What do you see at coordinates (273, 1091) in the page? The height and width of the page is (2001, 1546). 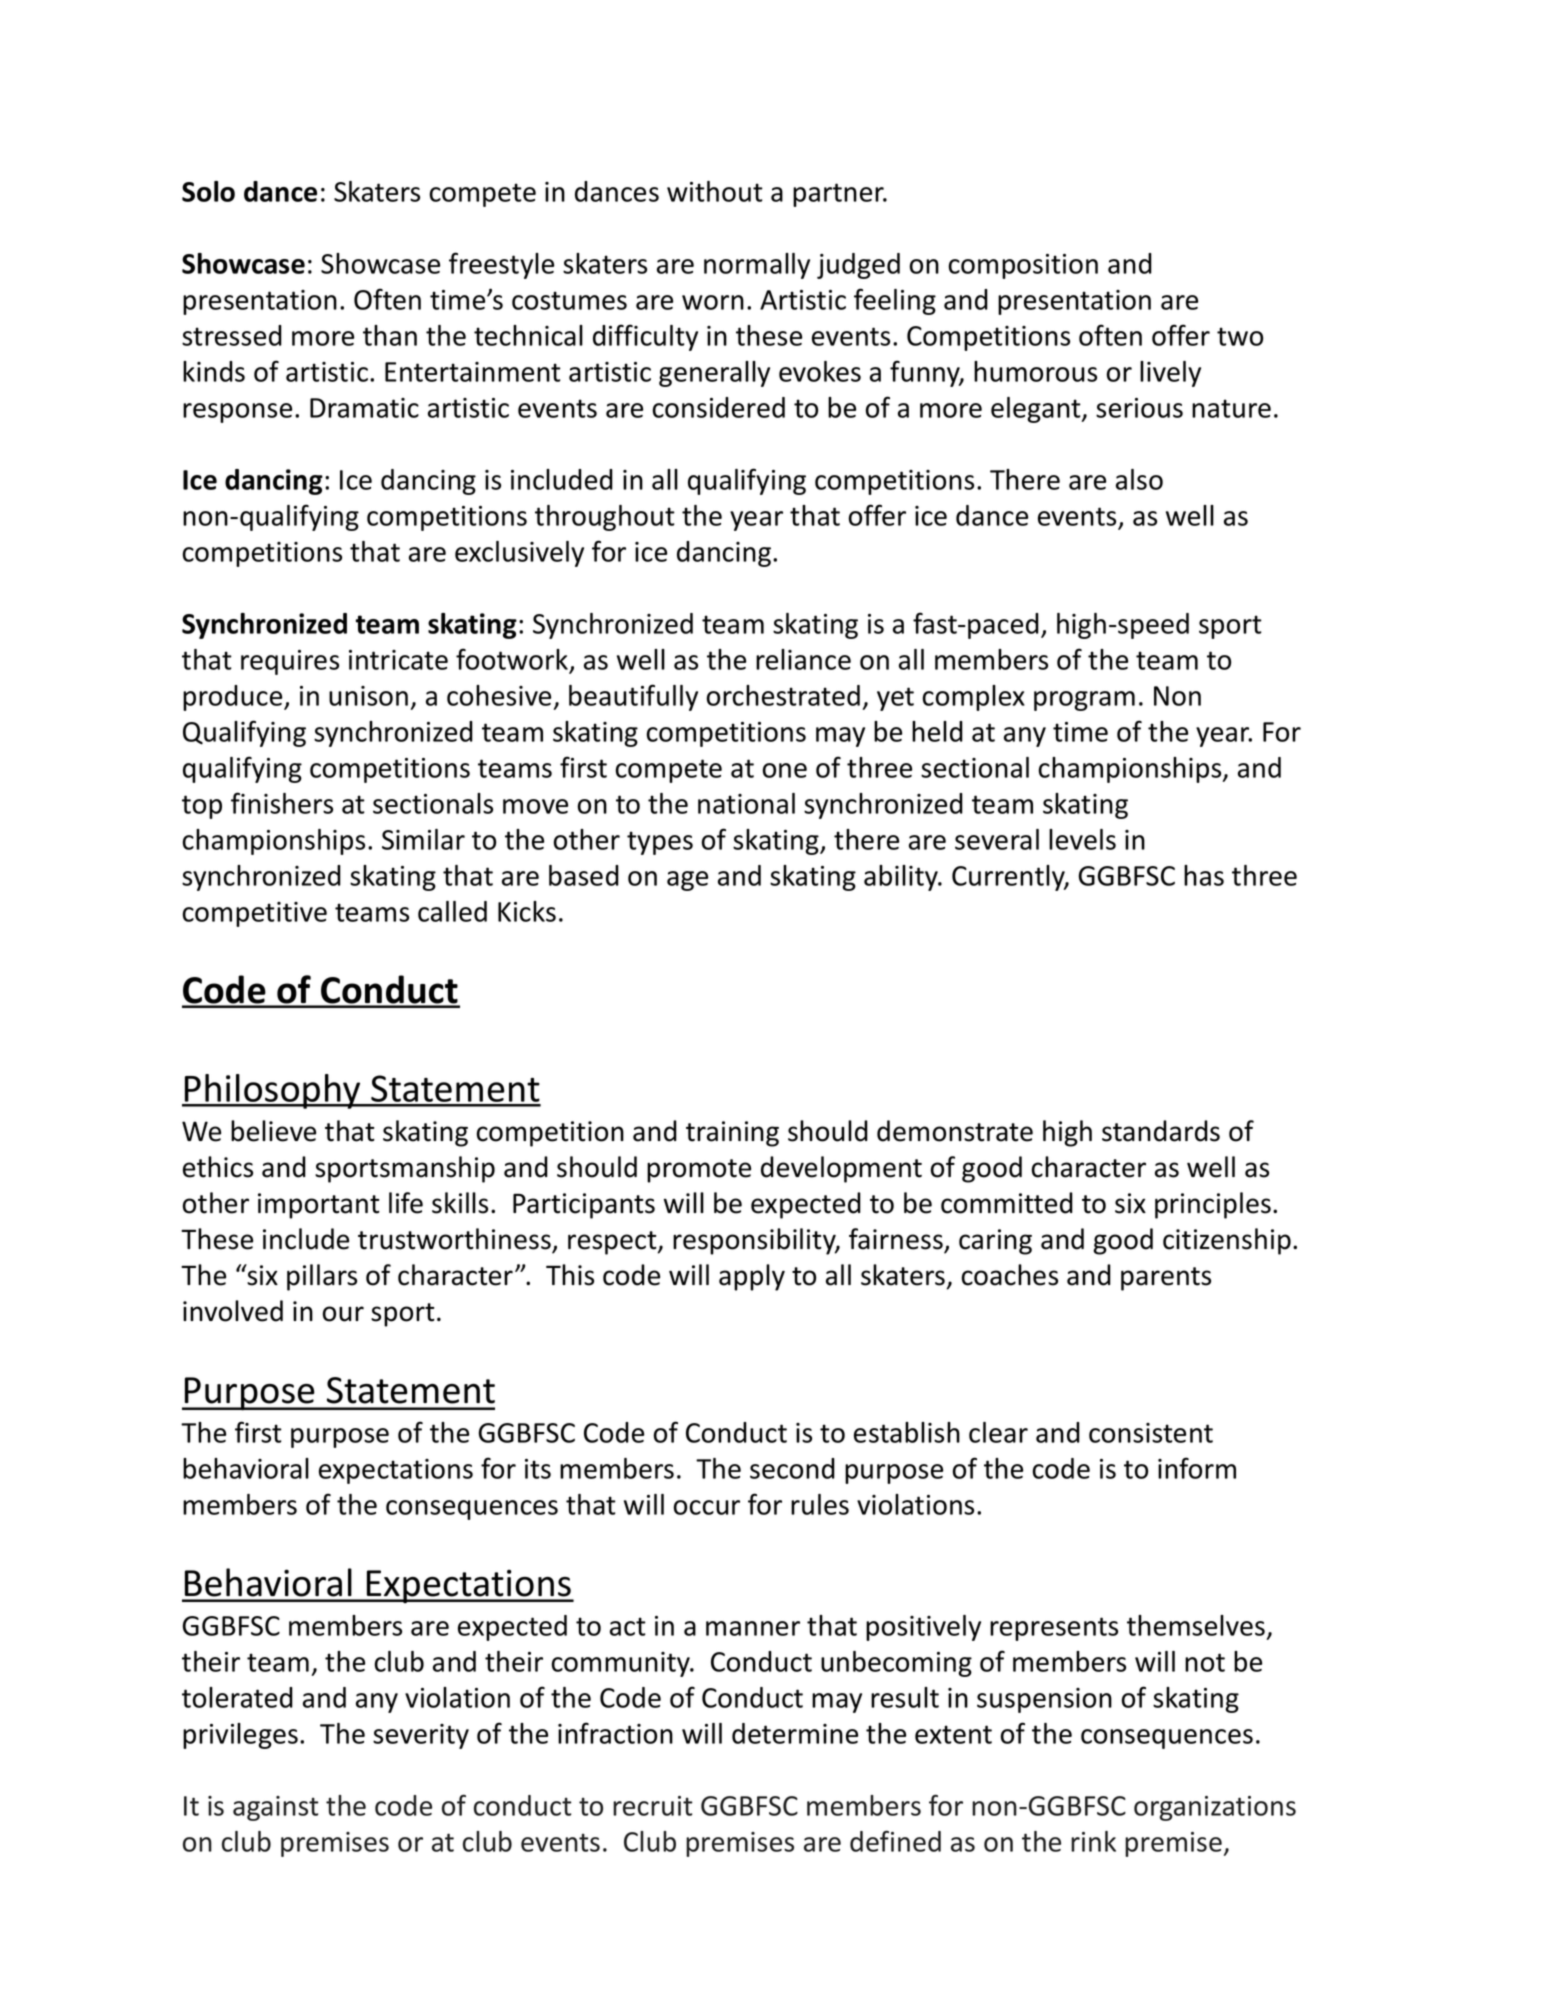 I see `Philosophy` at bounding box center [273, 1091].
